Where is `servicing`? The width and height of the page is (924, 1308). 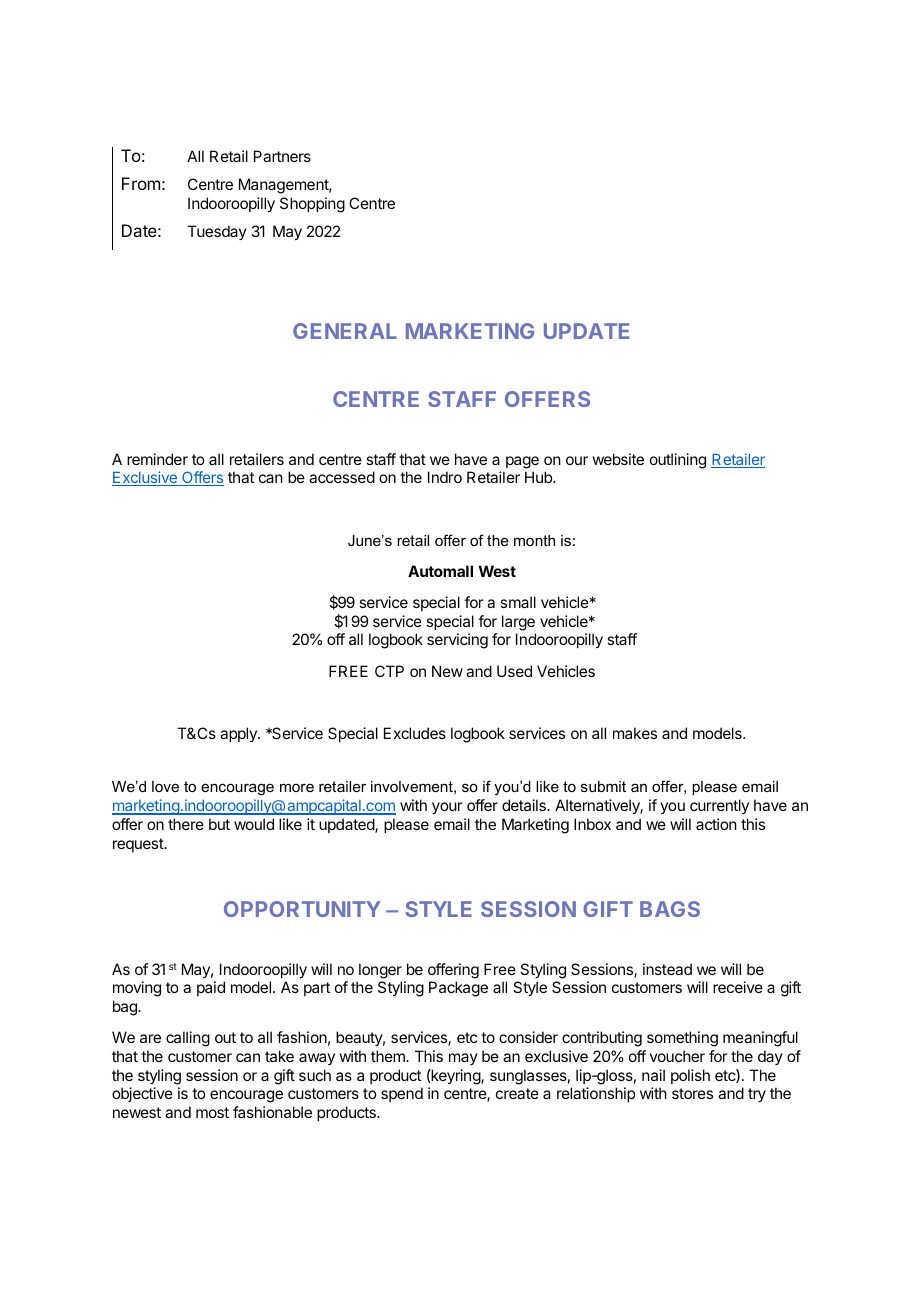
servicing is located at coordinates (457, 641).
